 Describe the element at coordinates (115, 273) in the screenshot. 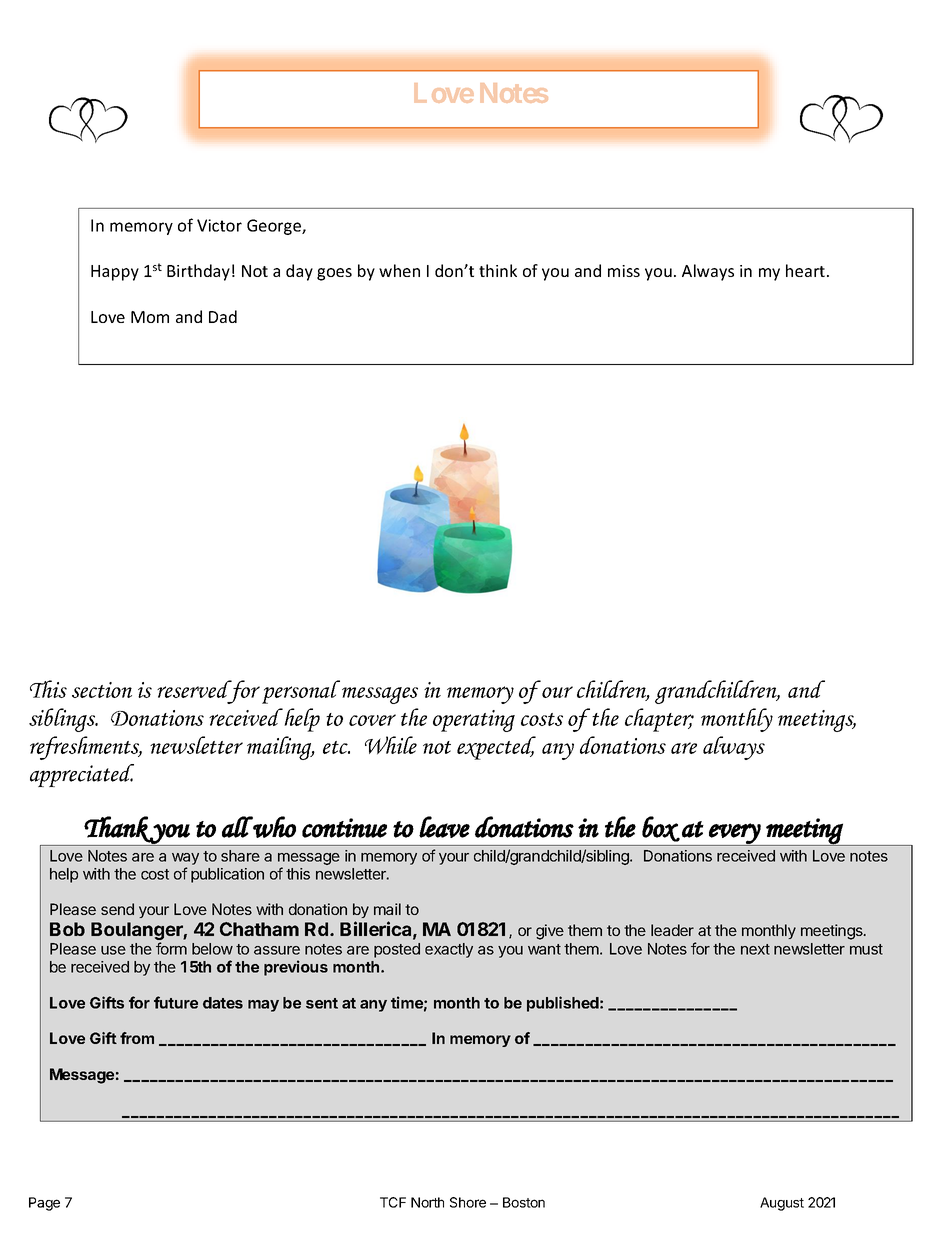

I see `Happy` at that location.
